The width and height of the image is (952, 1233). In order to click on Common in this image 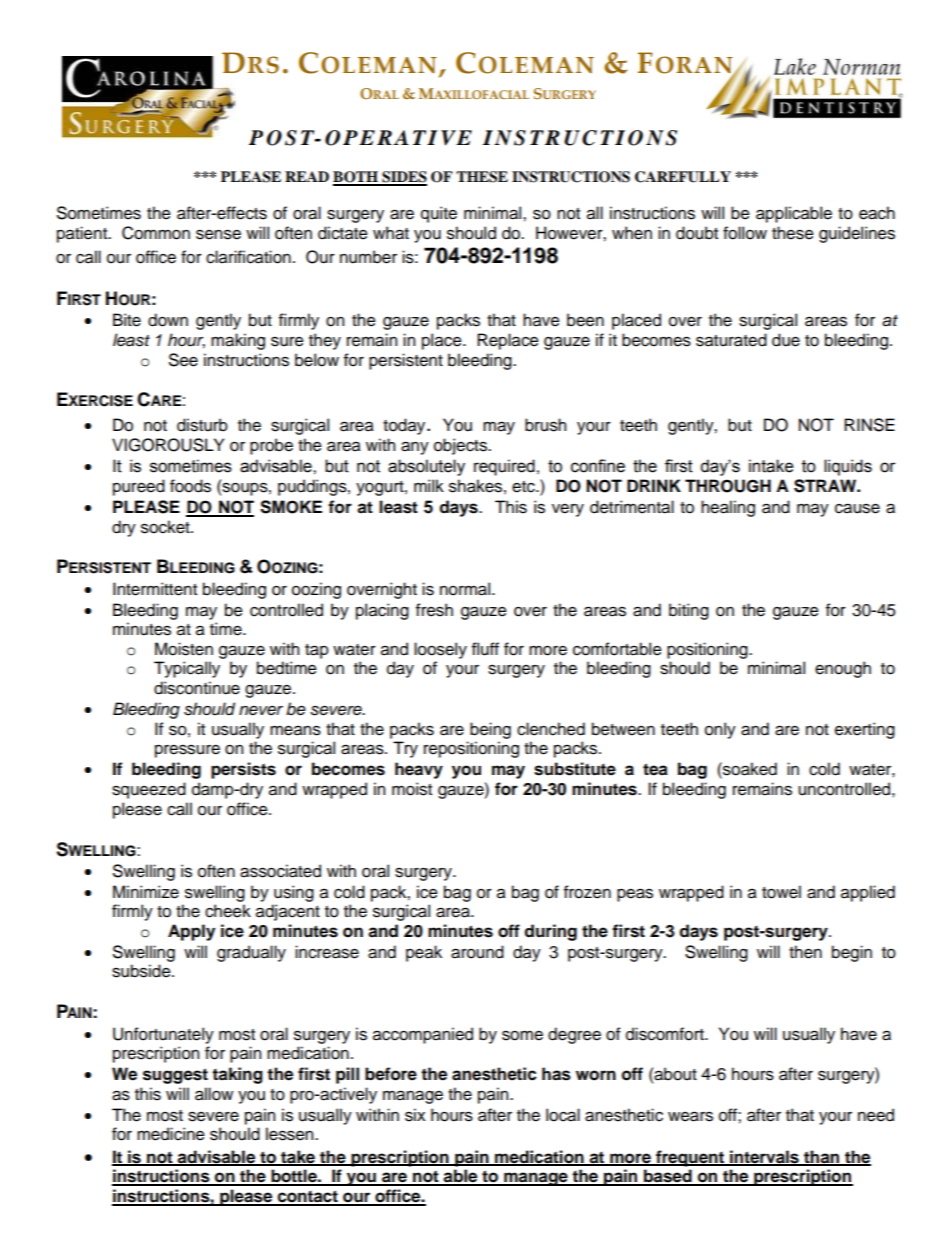, I will do `click(156, 233)`.
